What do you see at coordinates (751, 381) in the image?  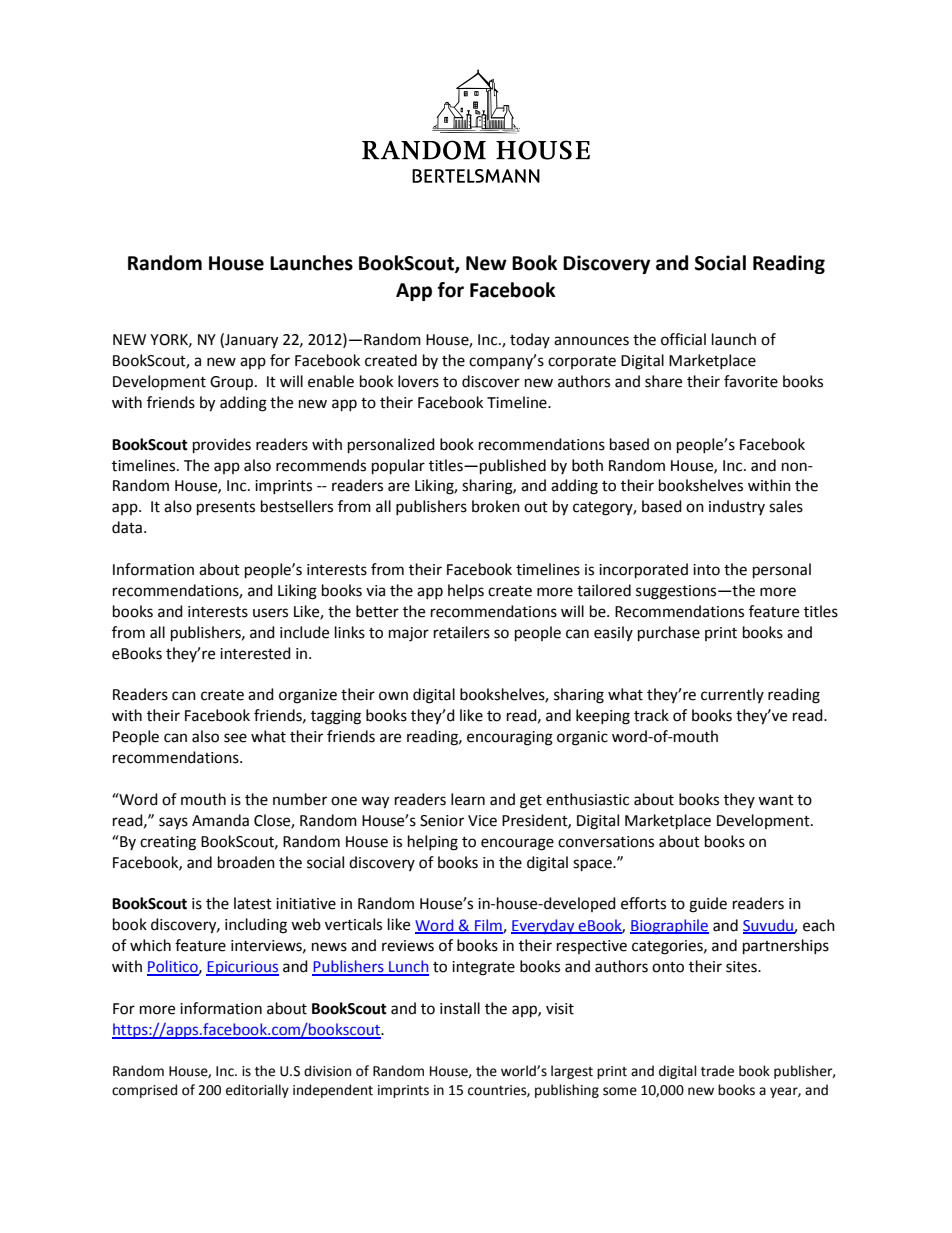 I see `favorite` at bounding box center [751, 381].
